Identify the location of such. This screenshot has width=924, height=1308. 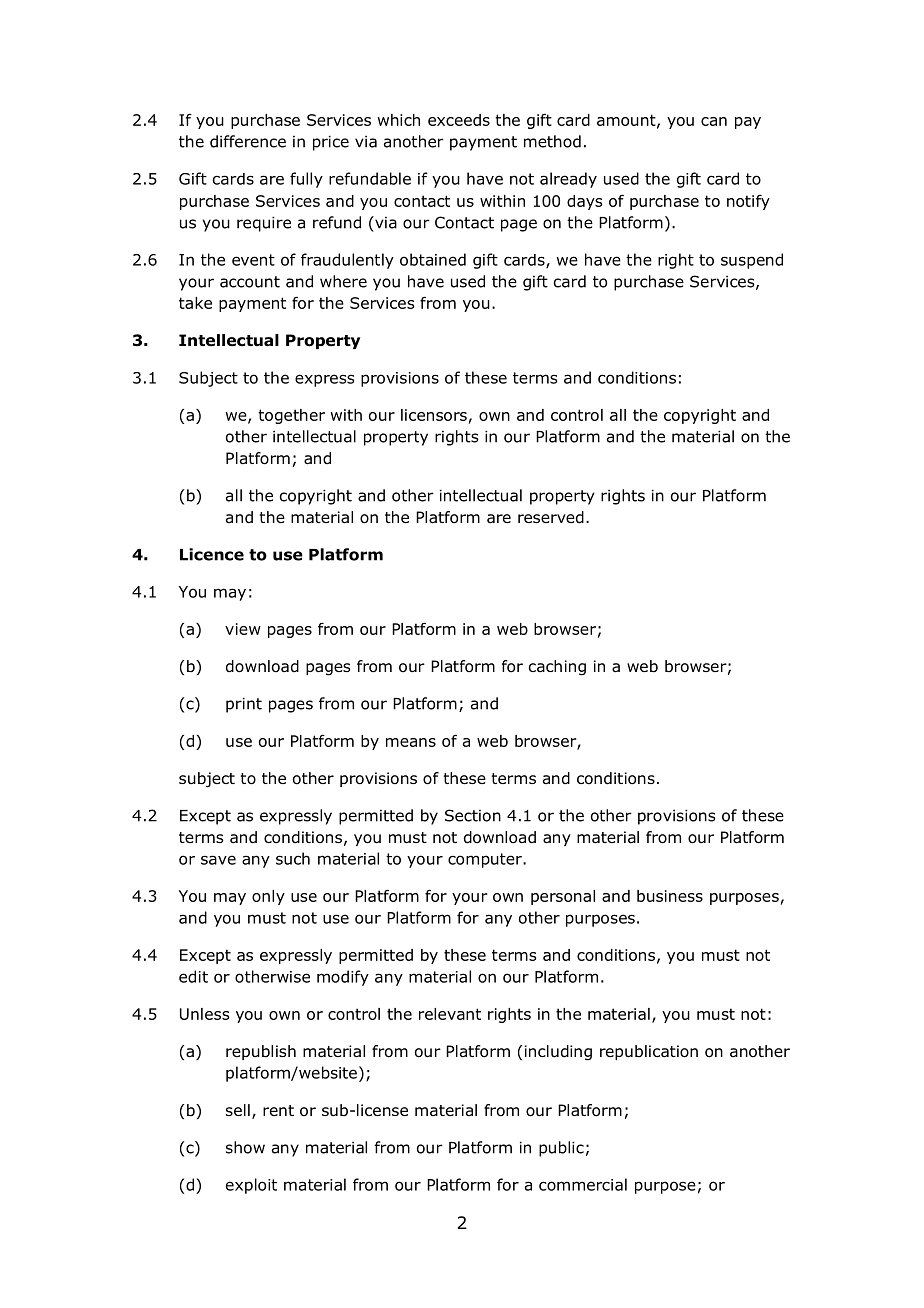
(293, 858).
